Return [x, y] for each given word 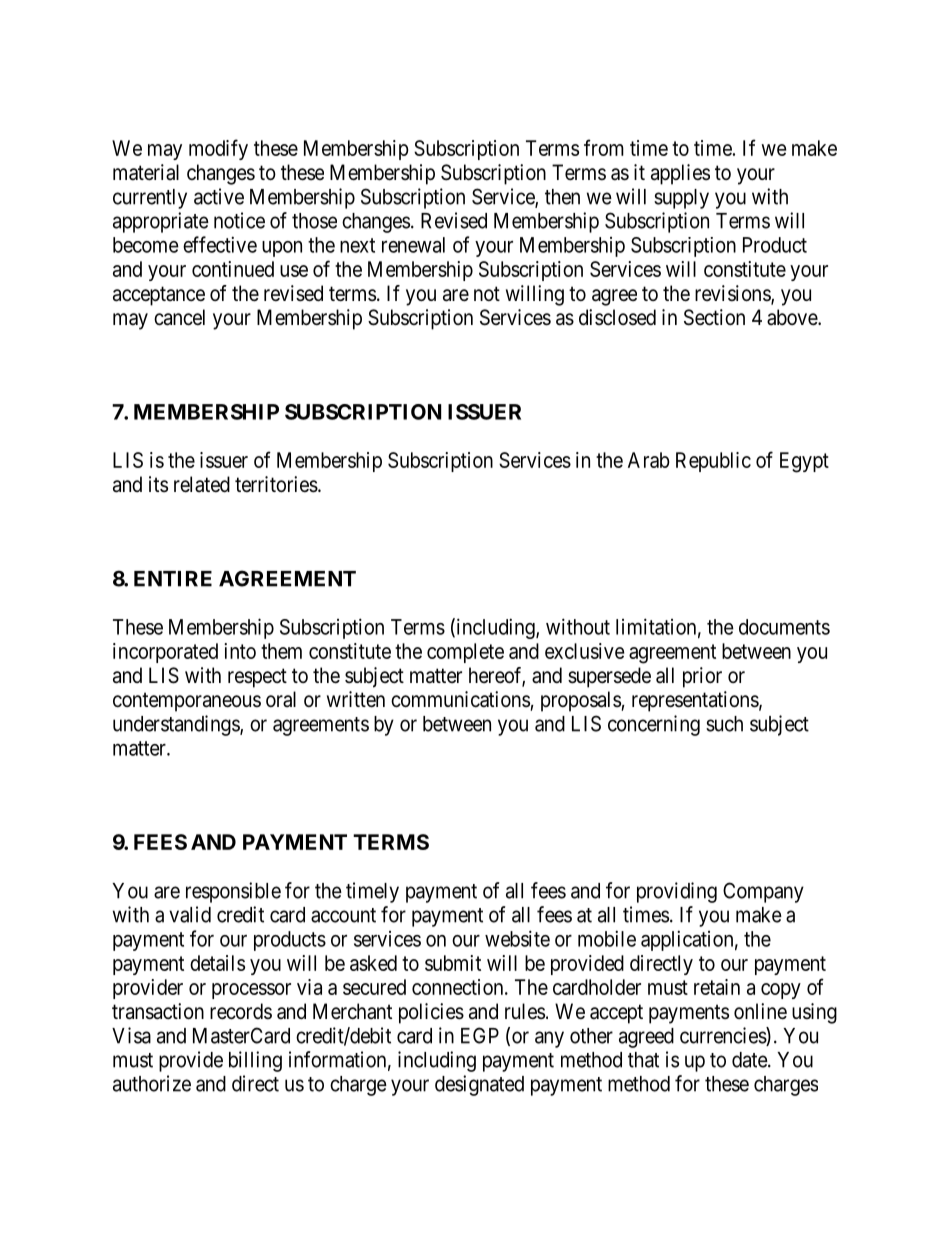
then [562, 197]
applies [680, 174]
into [240, 651]
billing [255, 1061]
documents [784, 627]
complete [465, 653]
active [219, 196]
